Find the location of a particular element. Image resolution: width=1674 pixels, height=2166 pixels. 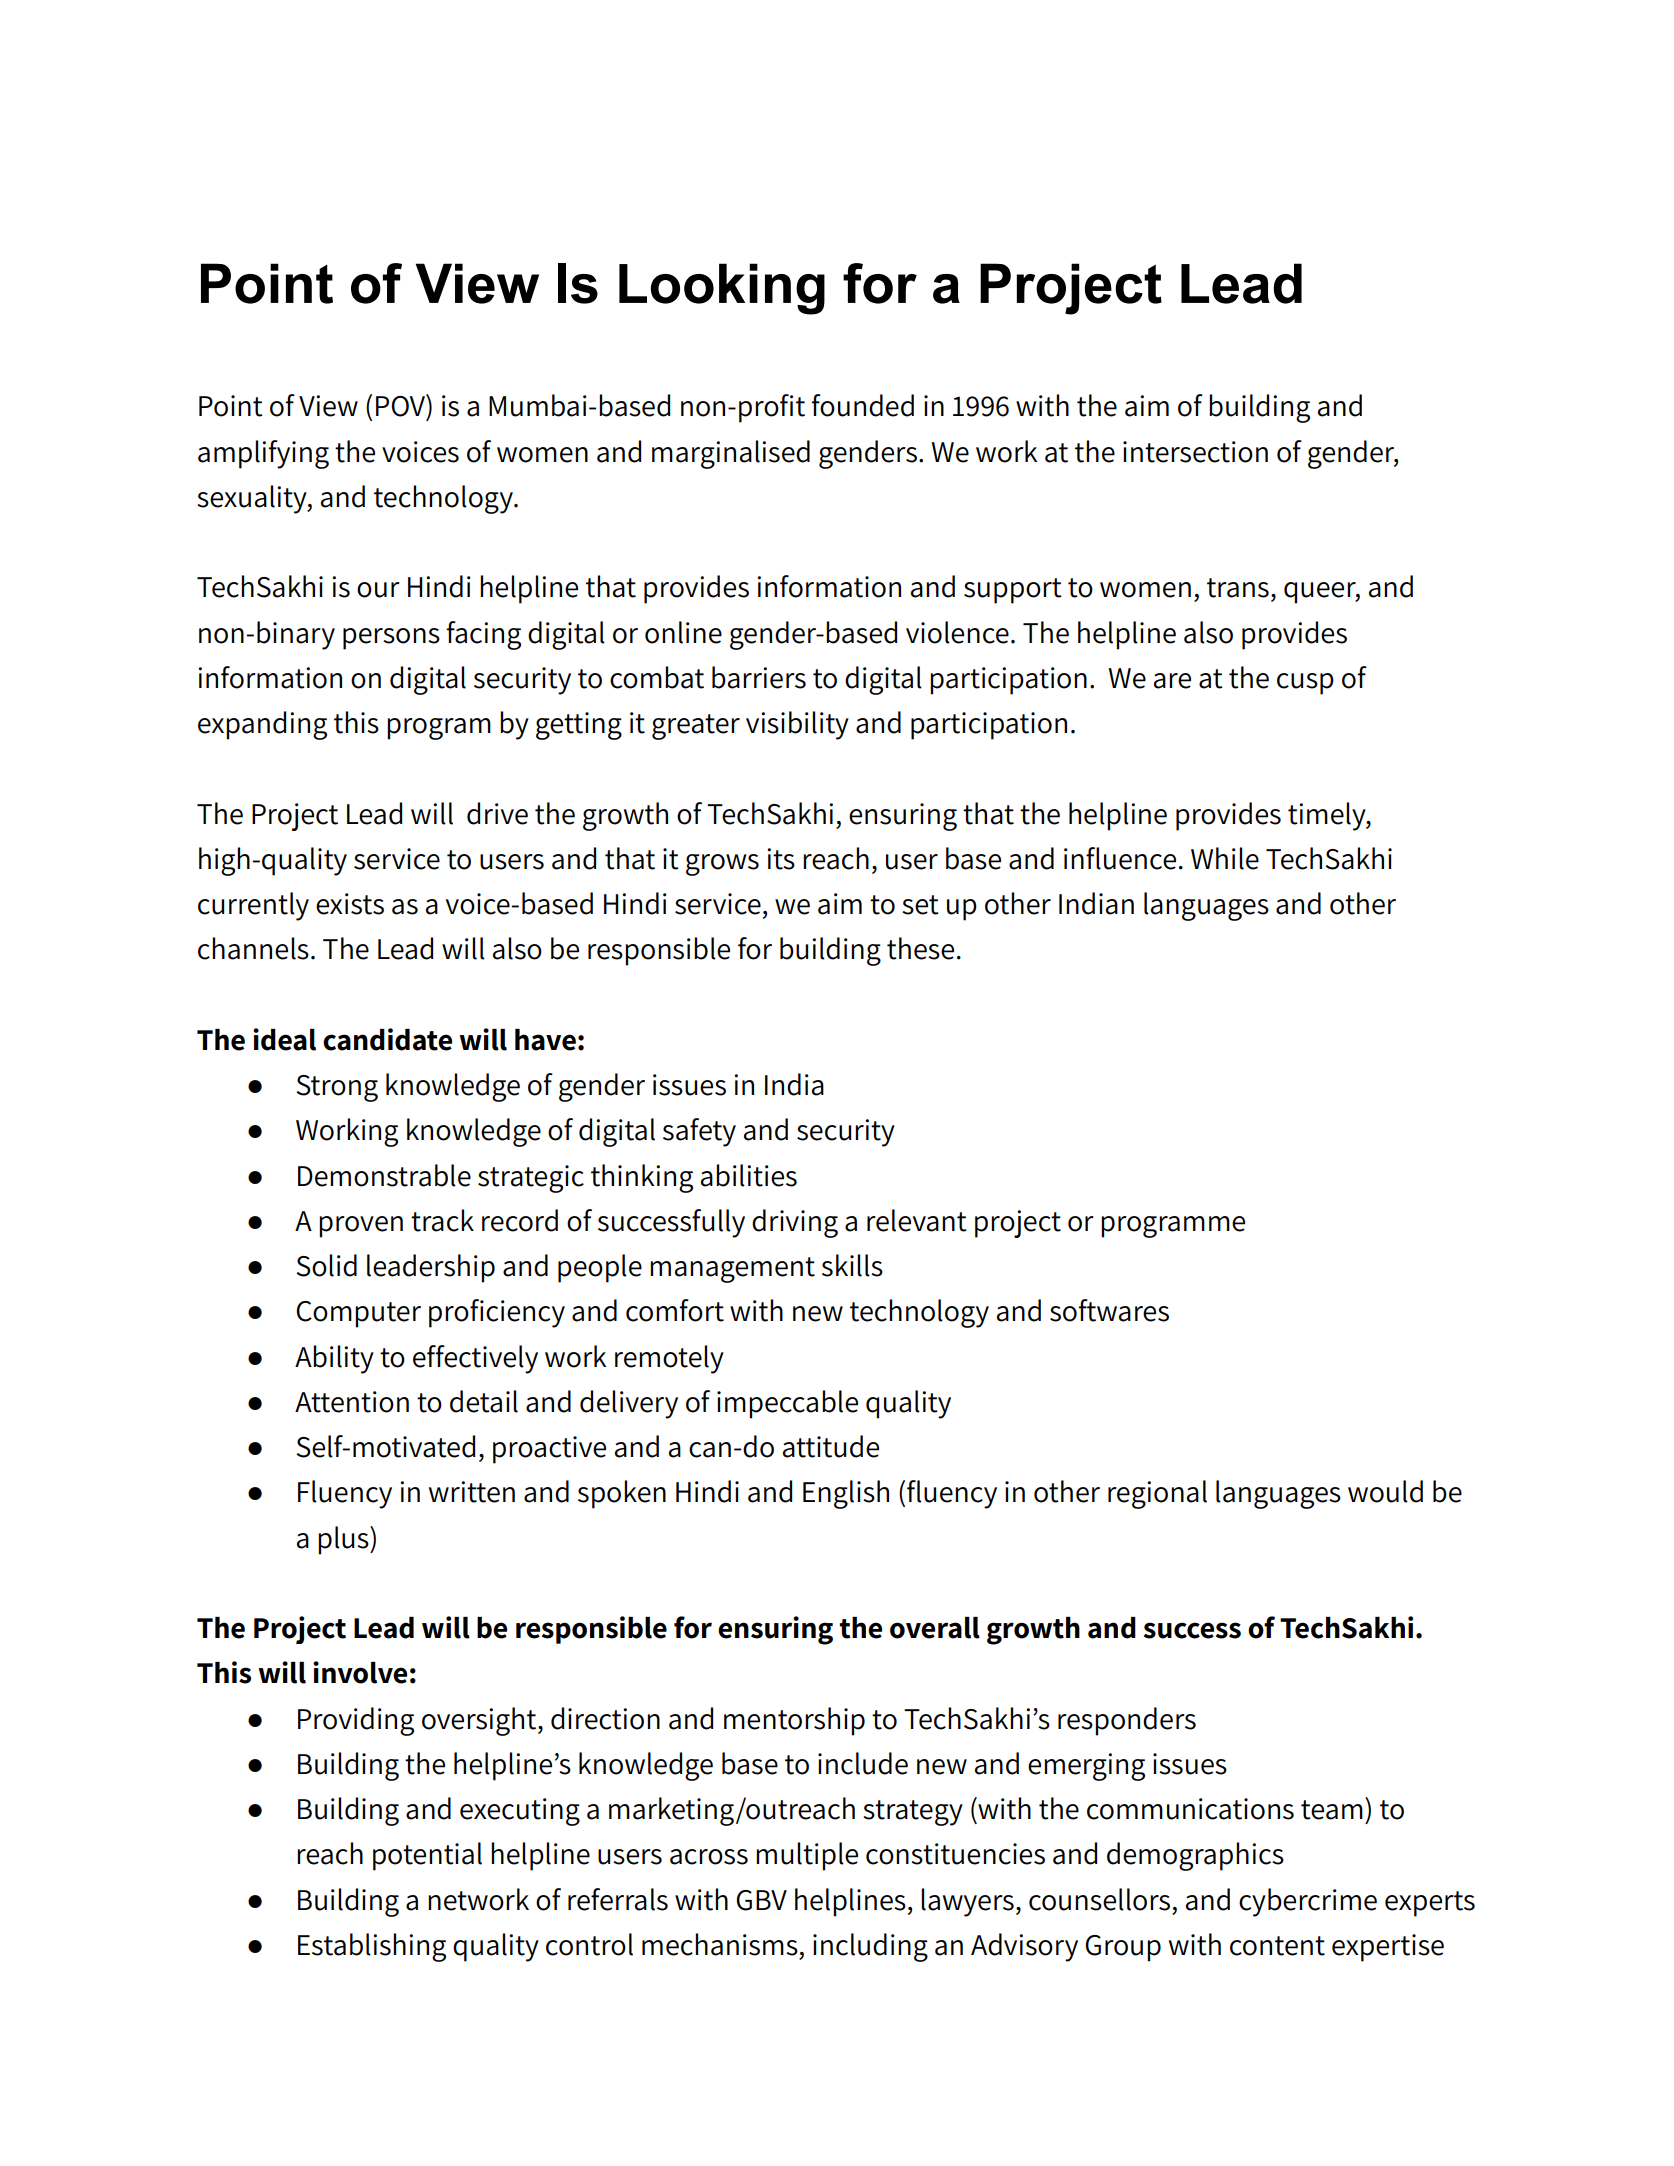

amplifying is located at coordinates (263, 454).
